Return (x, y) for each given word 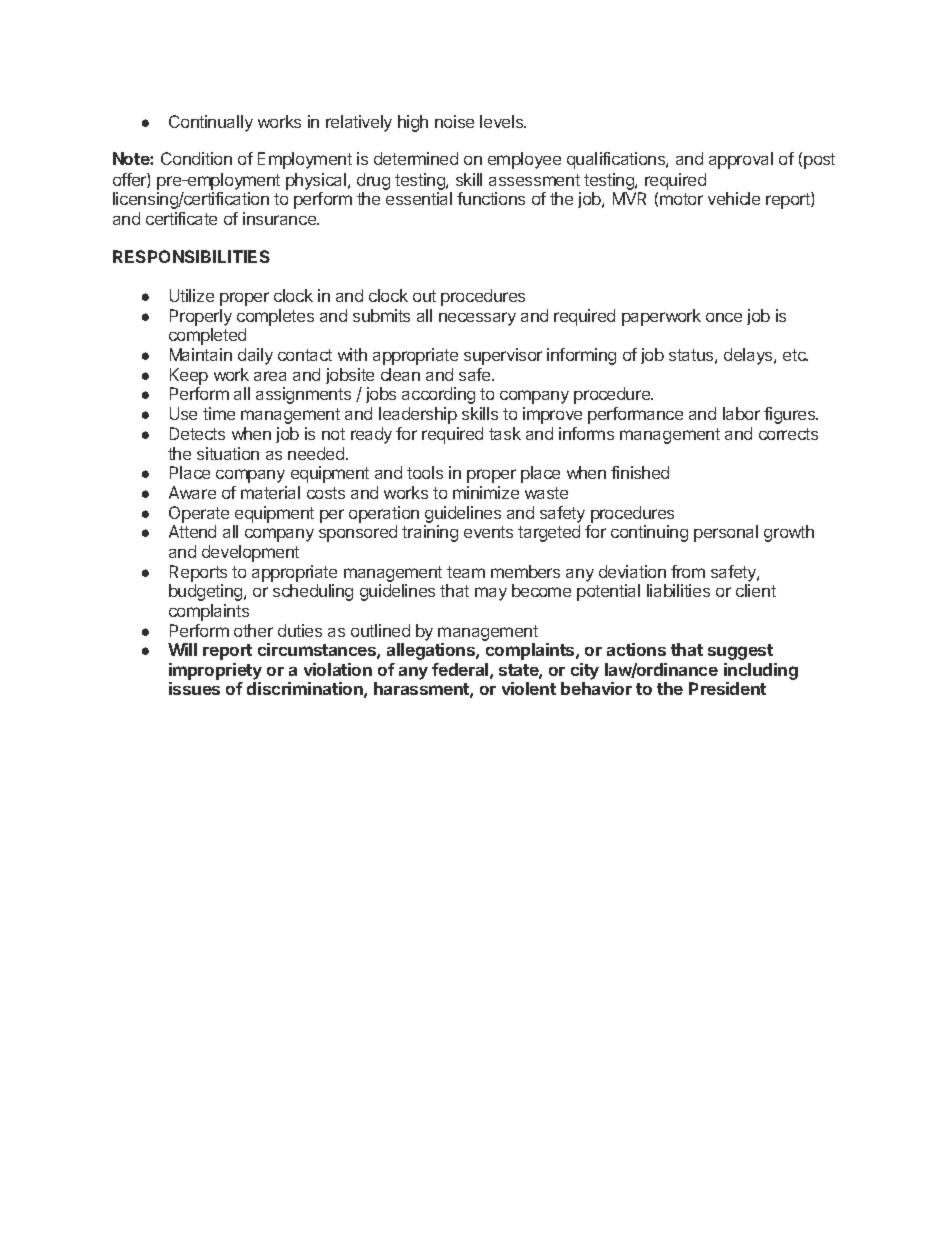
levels (503, 121)
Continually (211, 123)
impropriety (215, 671)
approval (741, 160)
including (761, 671)
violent (529, 688)
